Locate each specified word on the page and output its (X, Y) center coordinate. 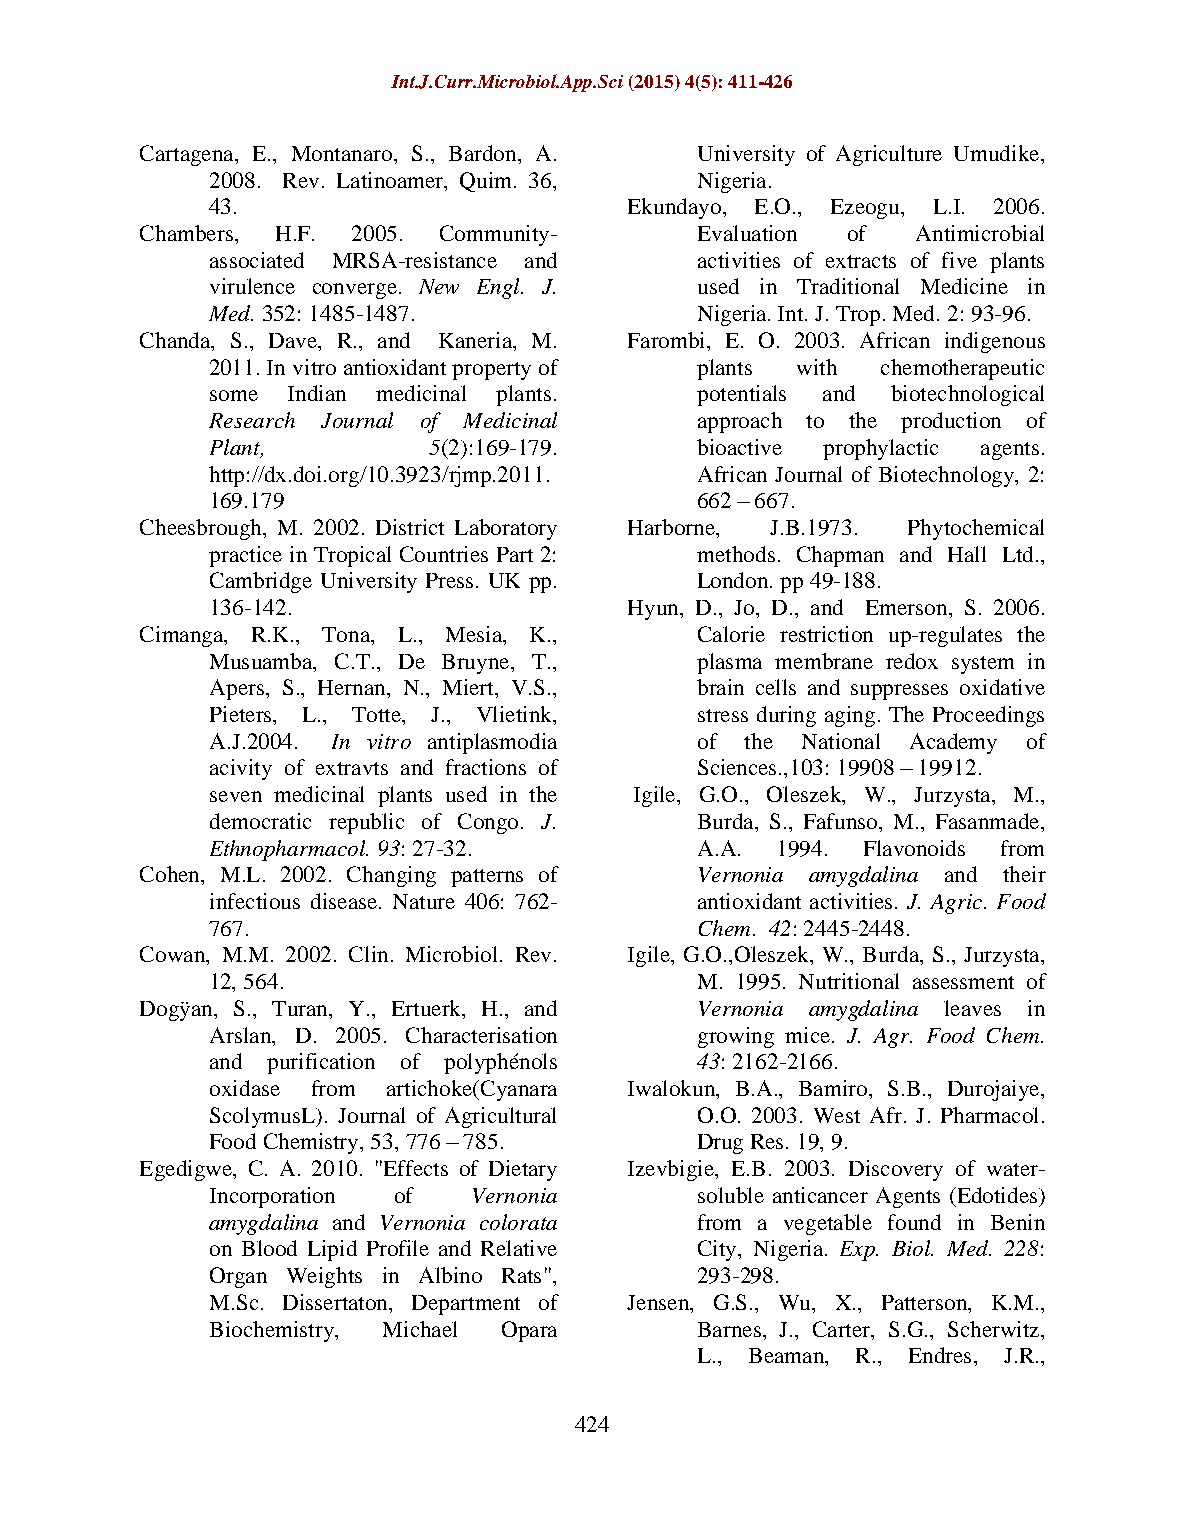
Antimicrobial (980, 233)
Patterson (925, 1302)
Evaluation (747, 233)
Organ (238, 1277)
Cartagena (188, 155)
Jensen (659, 1302)
